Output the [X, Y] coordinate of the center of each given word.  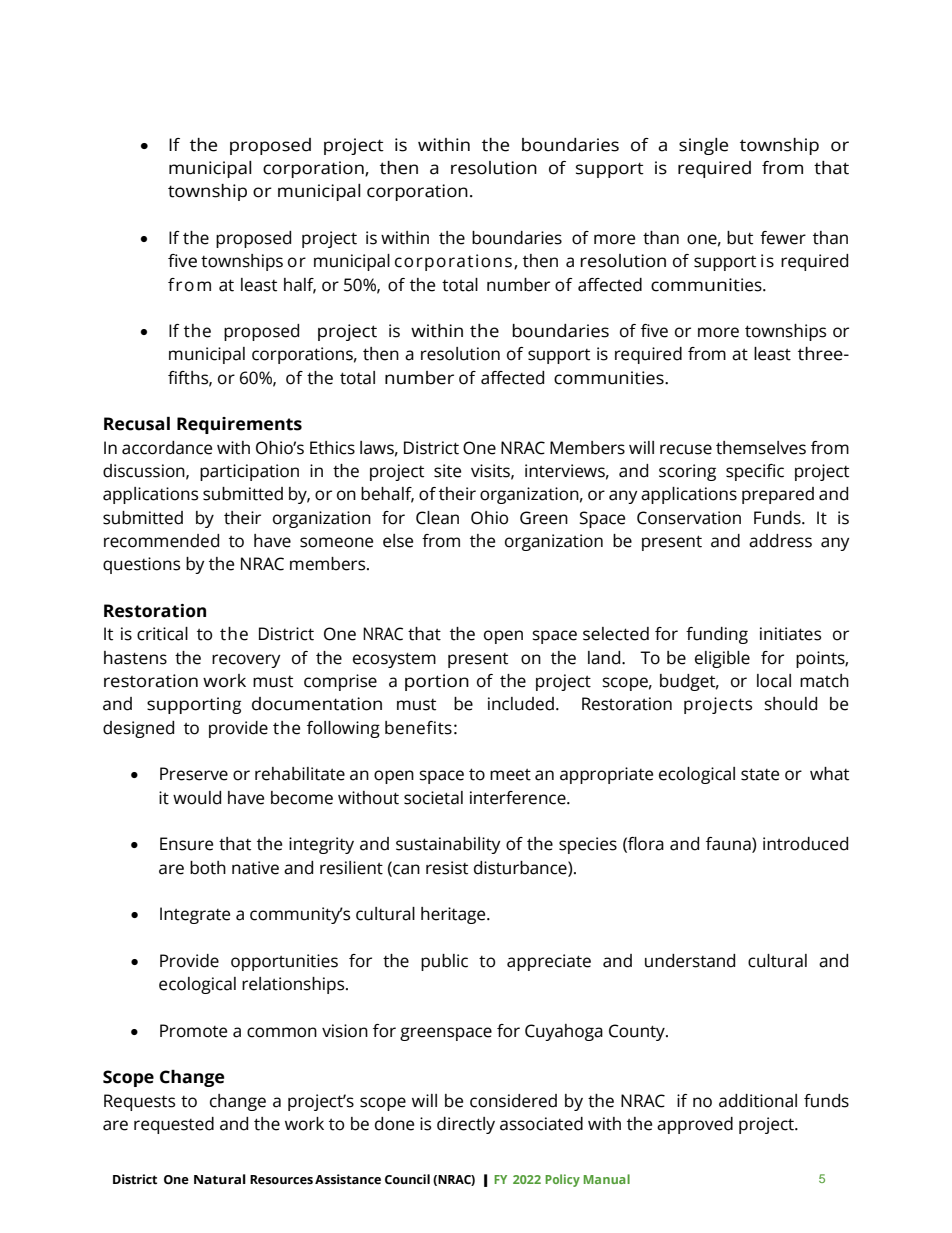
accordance [167, 448]
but [740, 238]
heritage [454, 915]
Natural [220, 1179]
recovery [246, 661]
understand [690, 961]
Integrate [195, 915]
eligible [722, 659]
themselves [761, 448]
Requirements [239, 425]
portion [437, 682]
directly [466, 1125]
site [447, 471]
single [703, 146]
